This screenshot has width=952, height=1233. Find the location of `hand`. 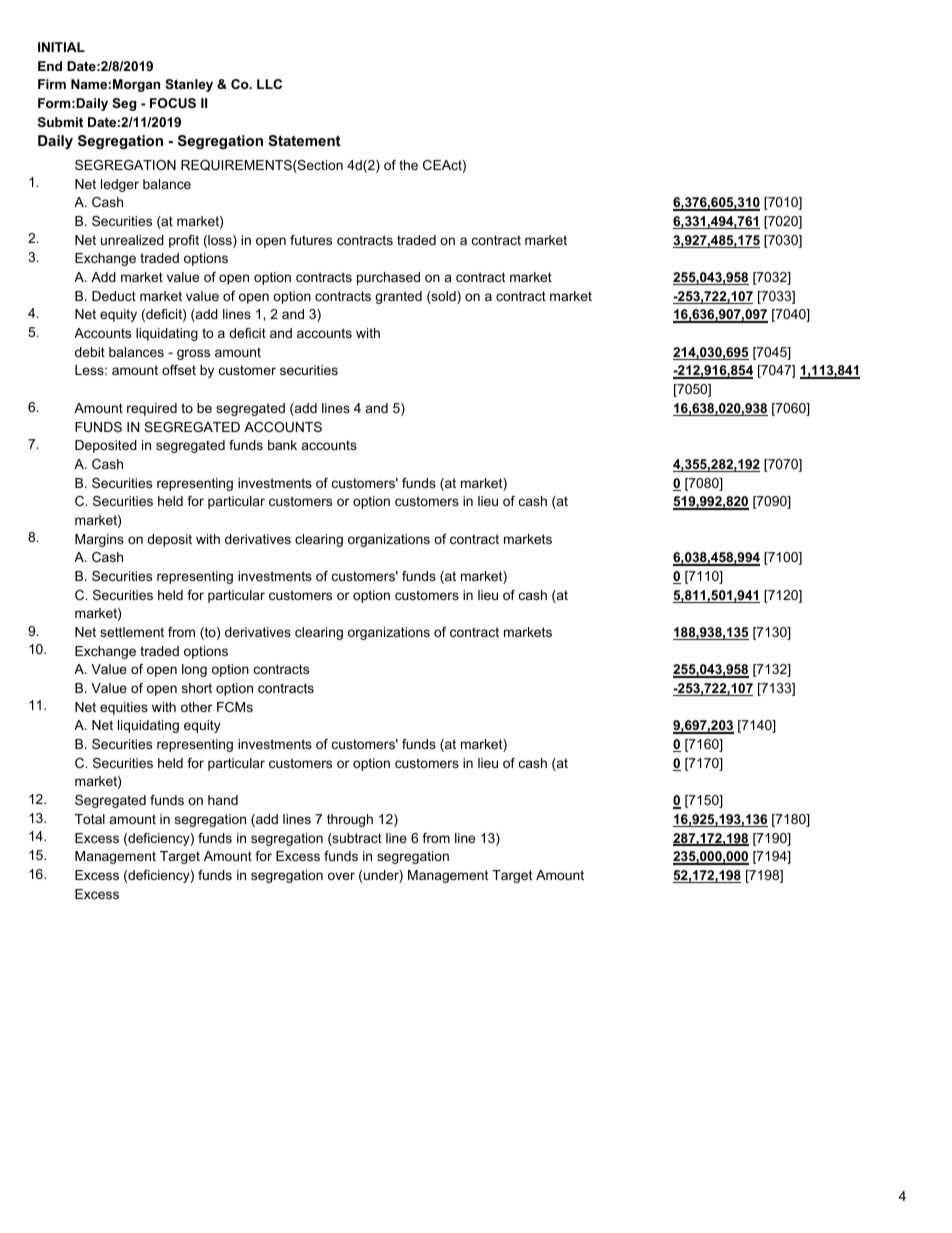

hand is located at coordinates (223, 800).
